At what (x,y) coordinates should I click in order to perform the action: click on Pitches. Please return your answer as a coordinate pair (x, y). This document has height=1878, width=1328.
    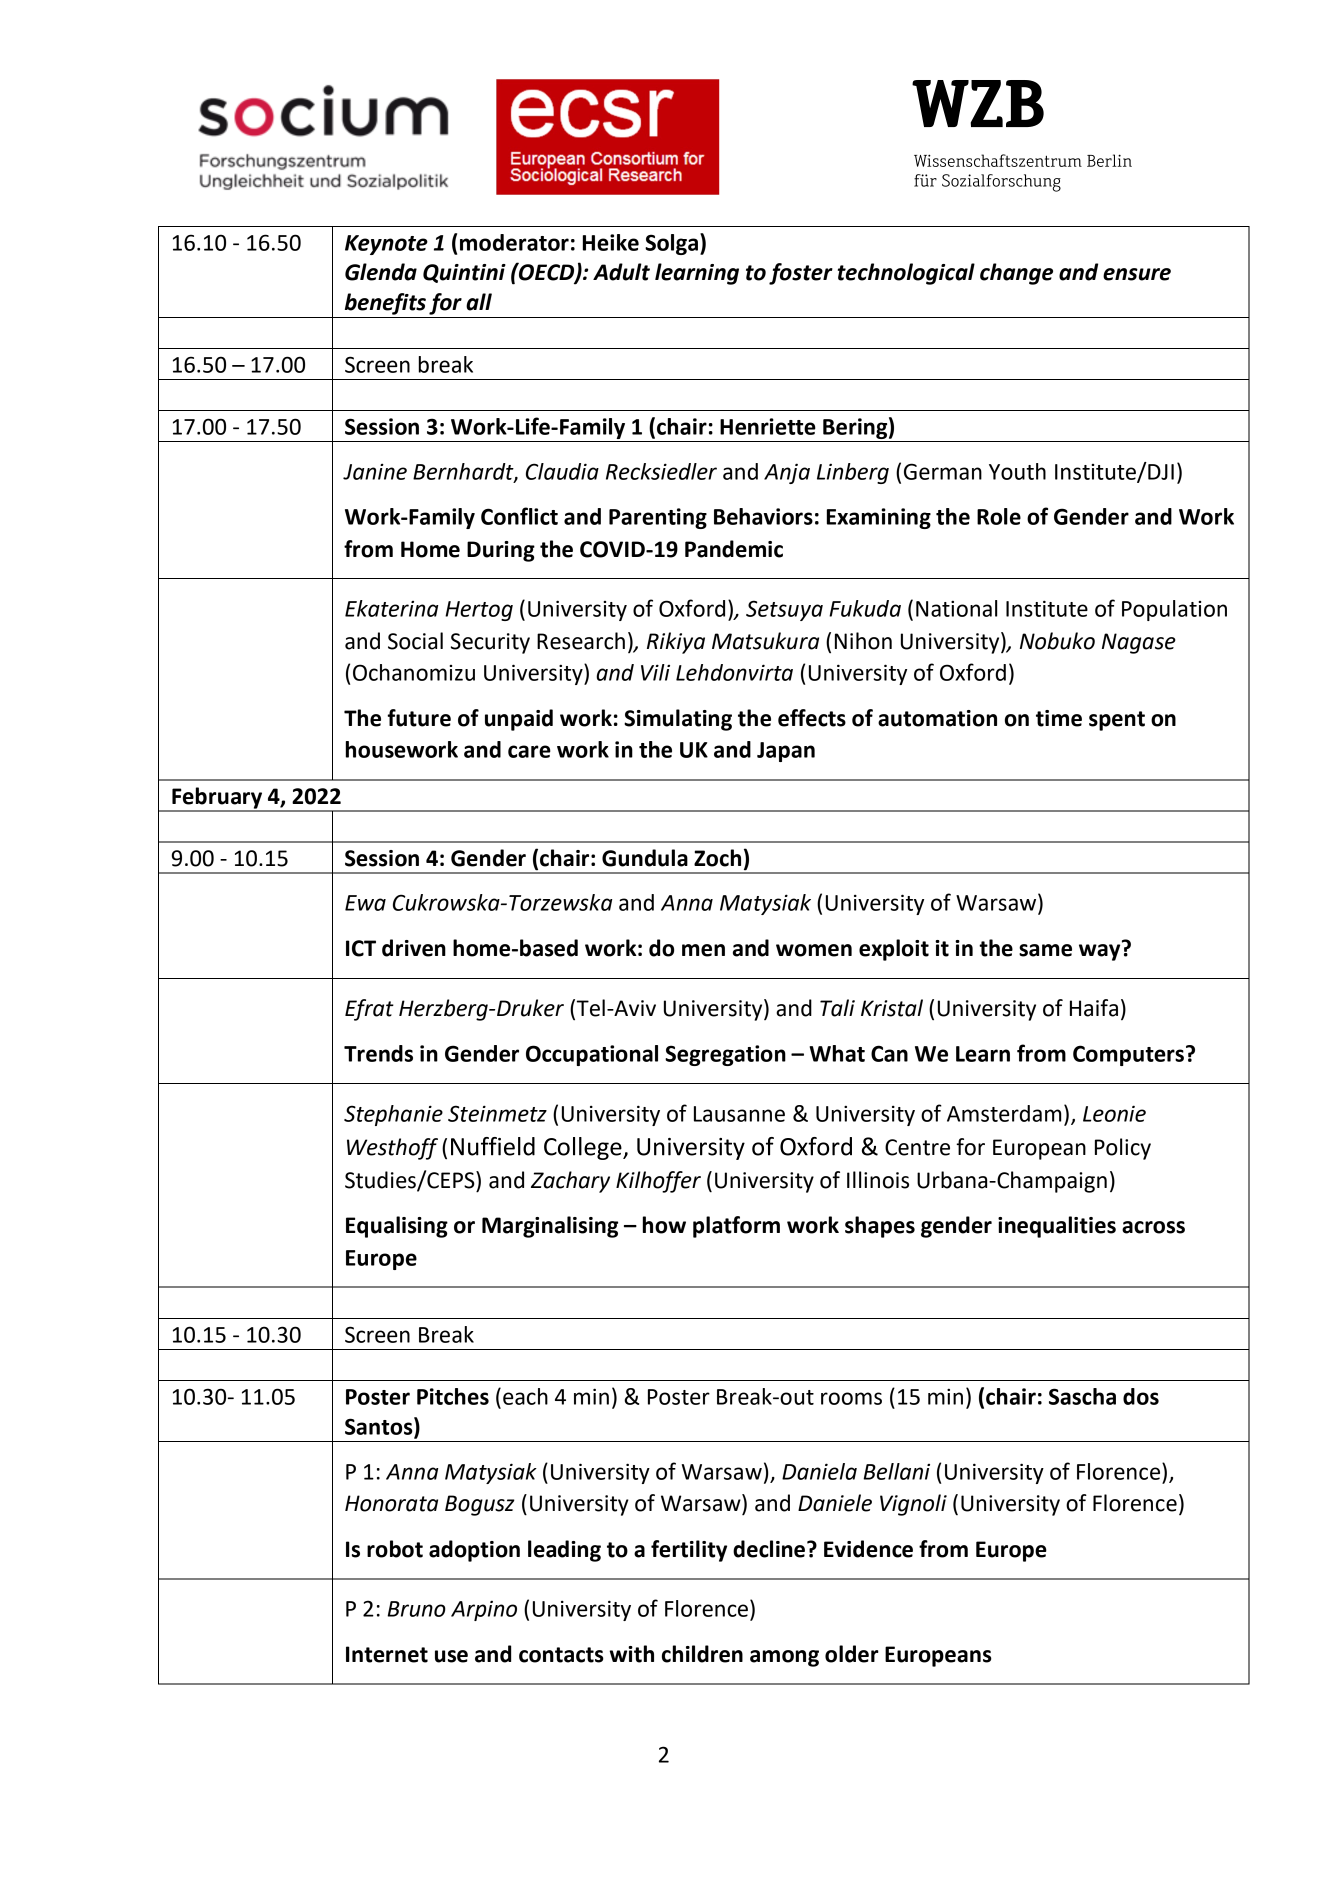
    Looking at the image, I should click on (453, 1396).
